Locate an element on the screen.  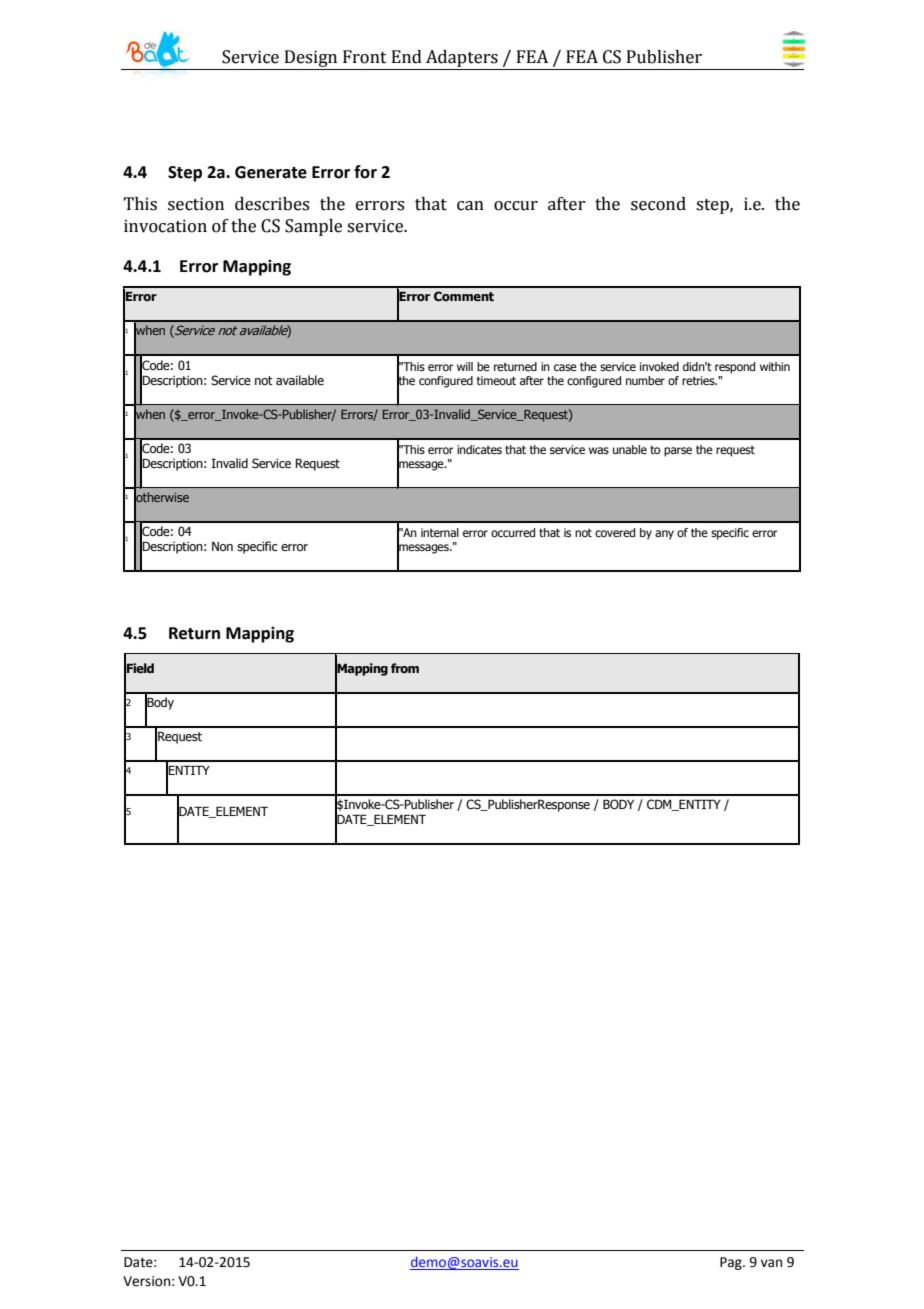
Design is located at coordinates (311, 60).
